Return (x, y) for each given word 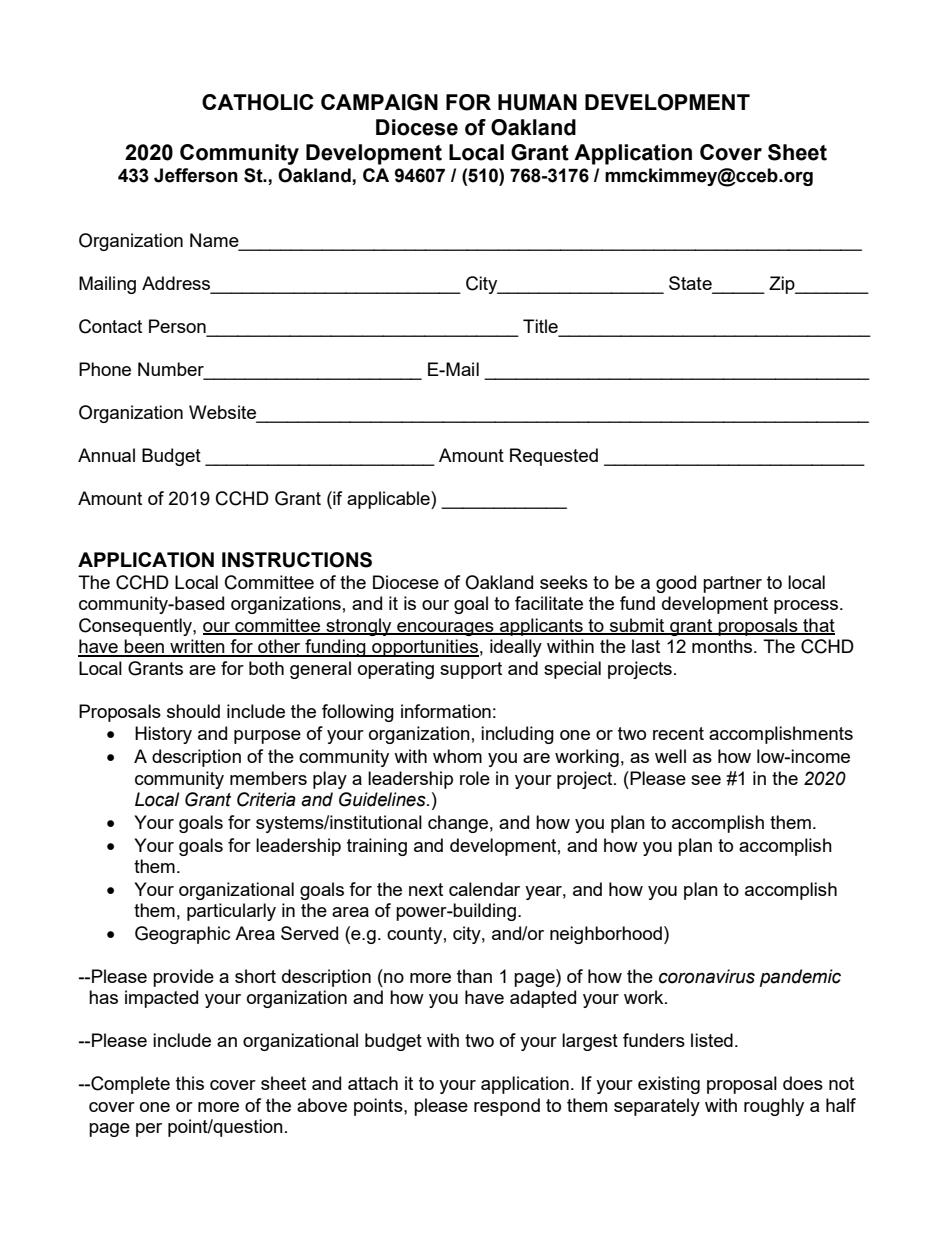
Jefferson (196, 175)
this (190, 1083)
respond (507, 1107)
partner (732, 584)
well (670, 756)
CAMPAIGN (379, 102)
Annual (106, 455)
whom (457, 756)
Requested (554, 457)
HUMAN (537, 102)
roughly (774, 1107)
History (163, 735)
